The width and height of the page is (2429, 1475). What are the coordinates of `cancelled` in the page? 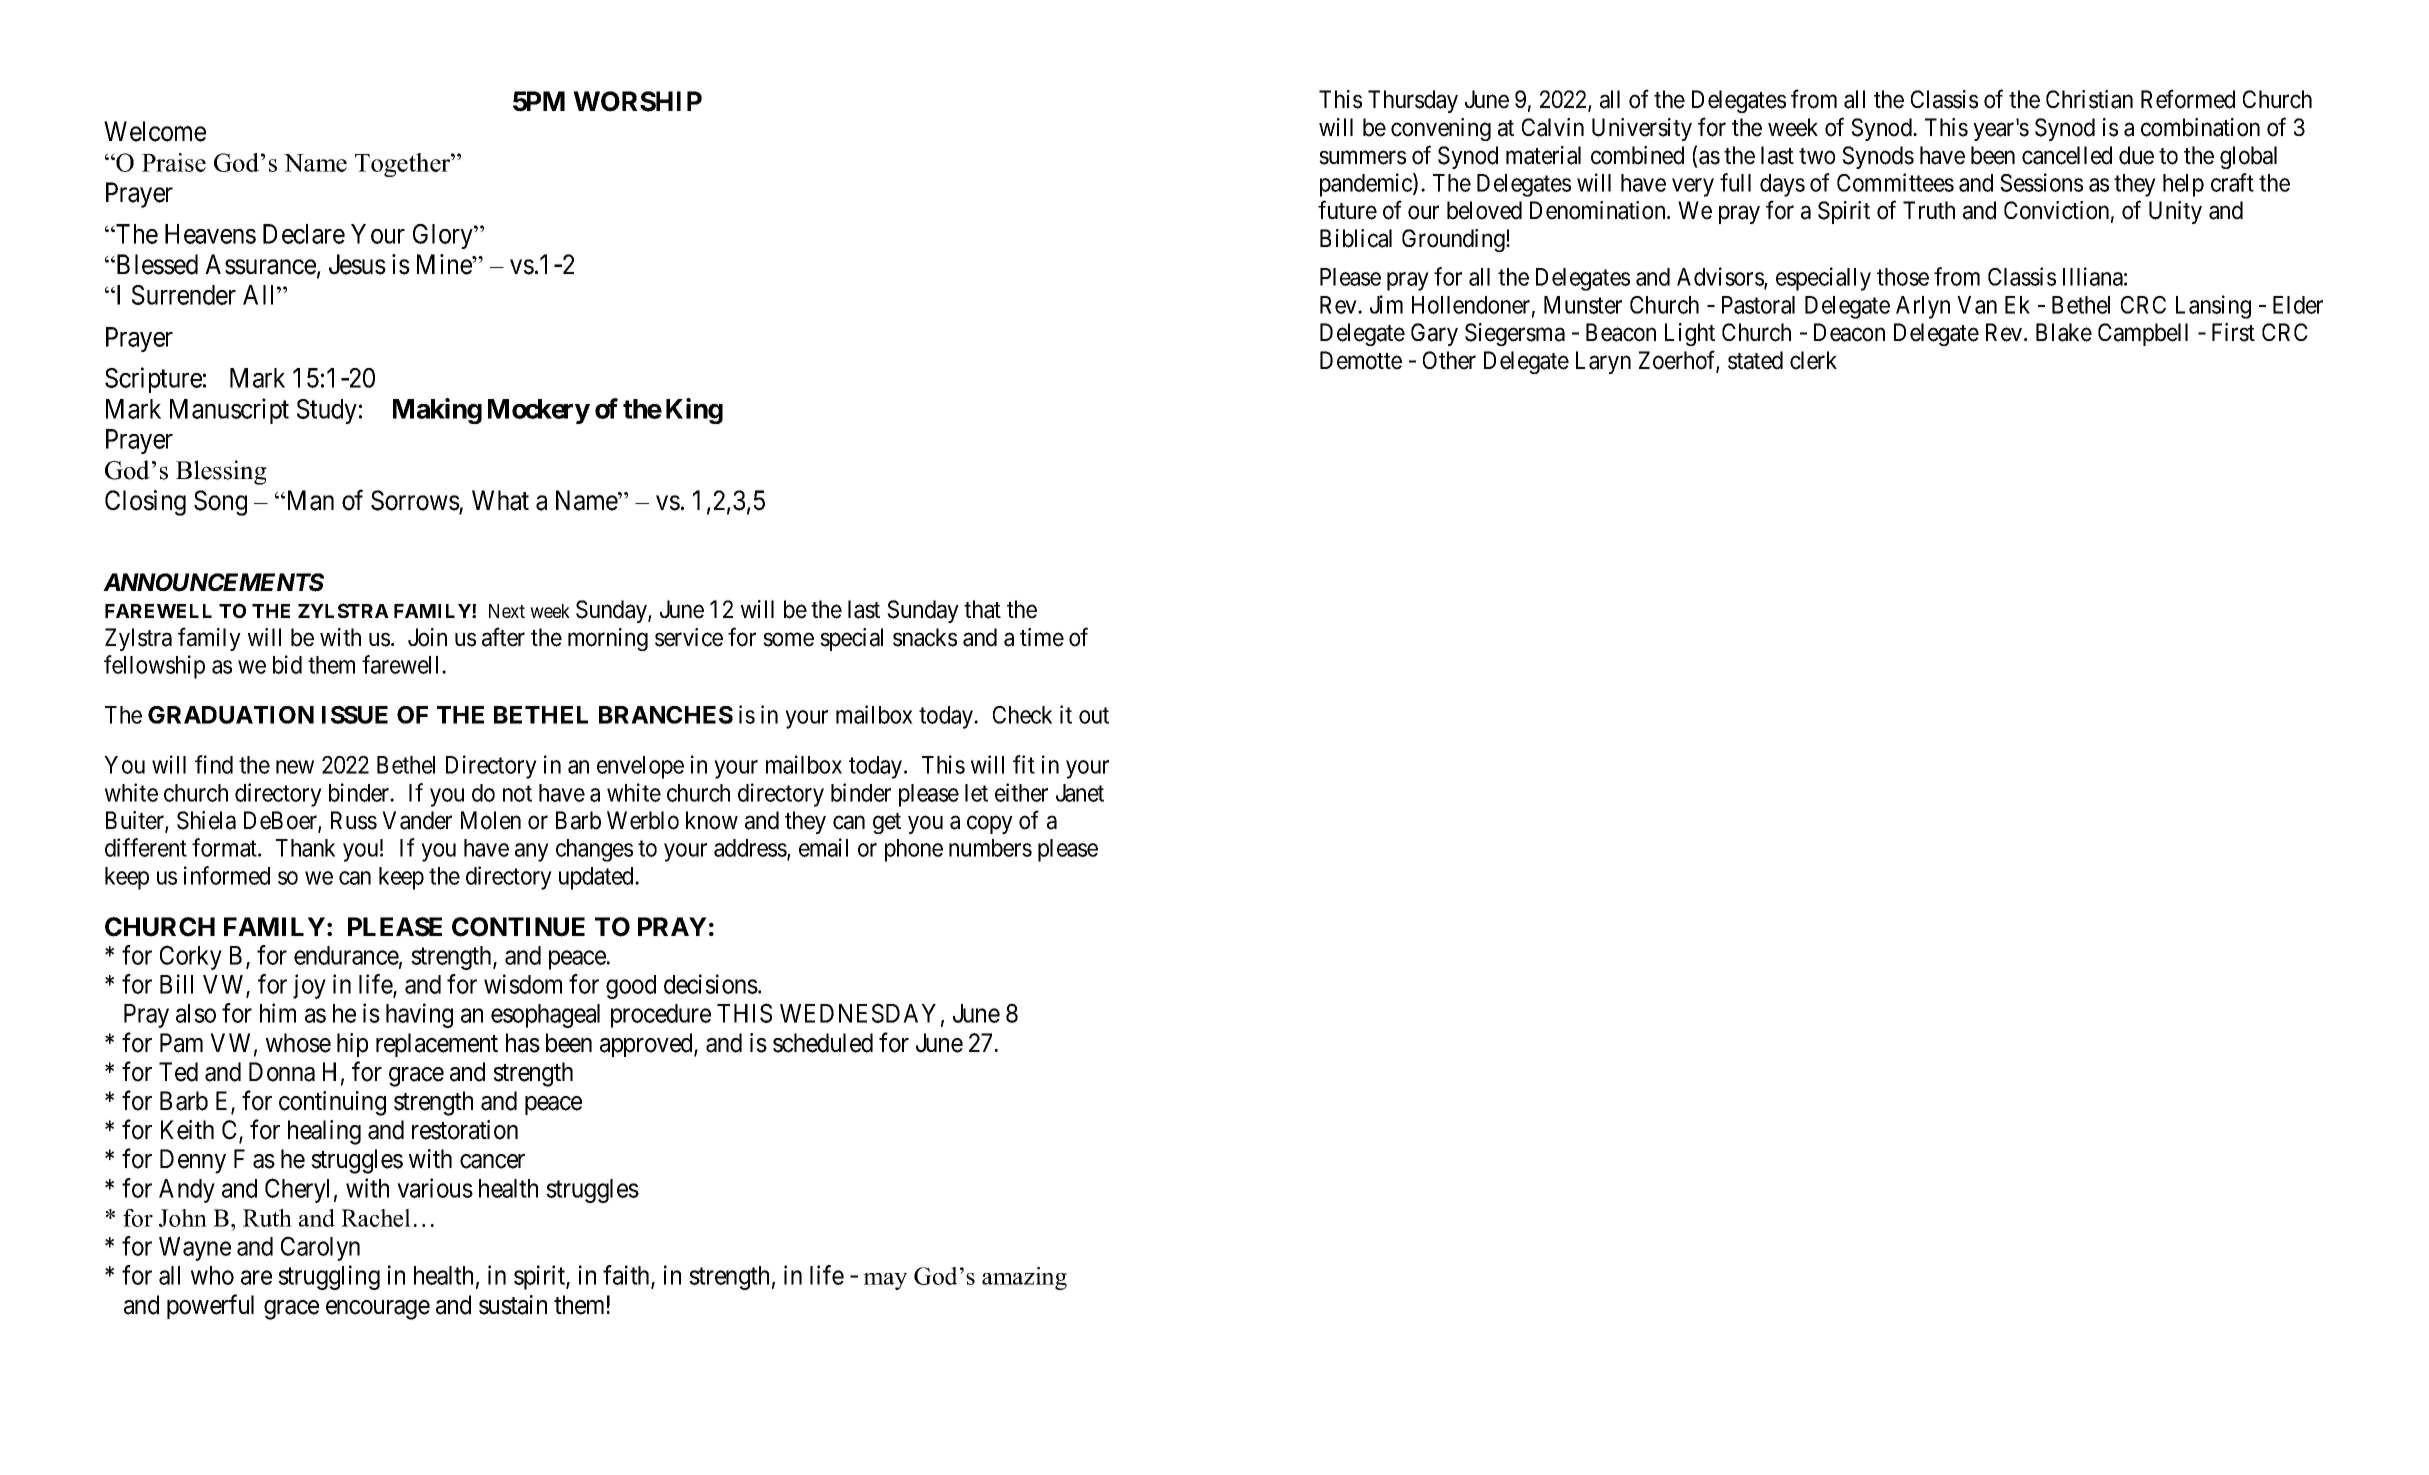 It's located at (2067, 155).
